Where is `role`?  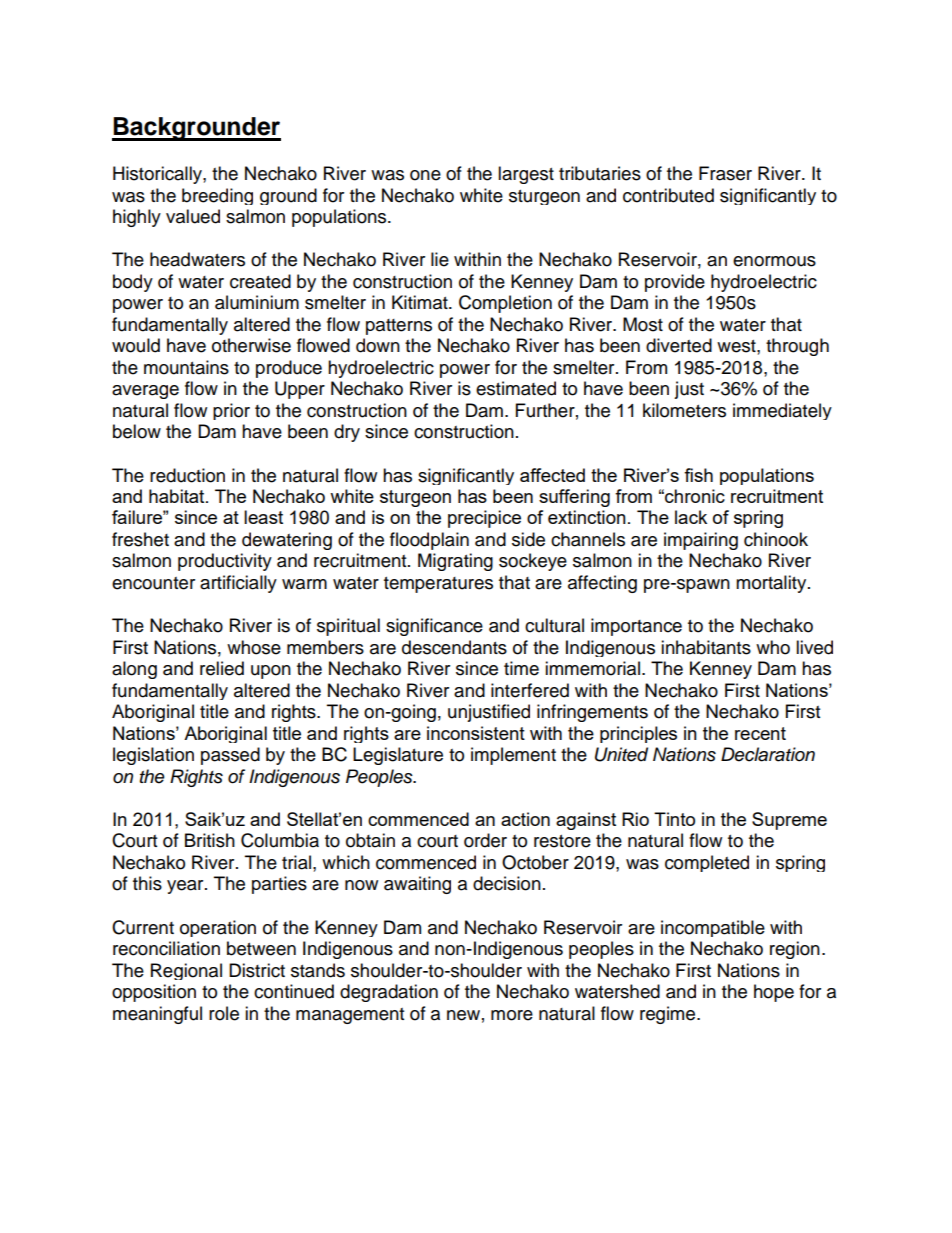
role is located at coordinates (224, 1013).
